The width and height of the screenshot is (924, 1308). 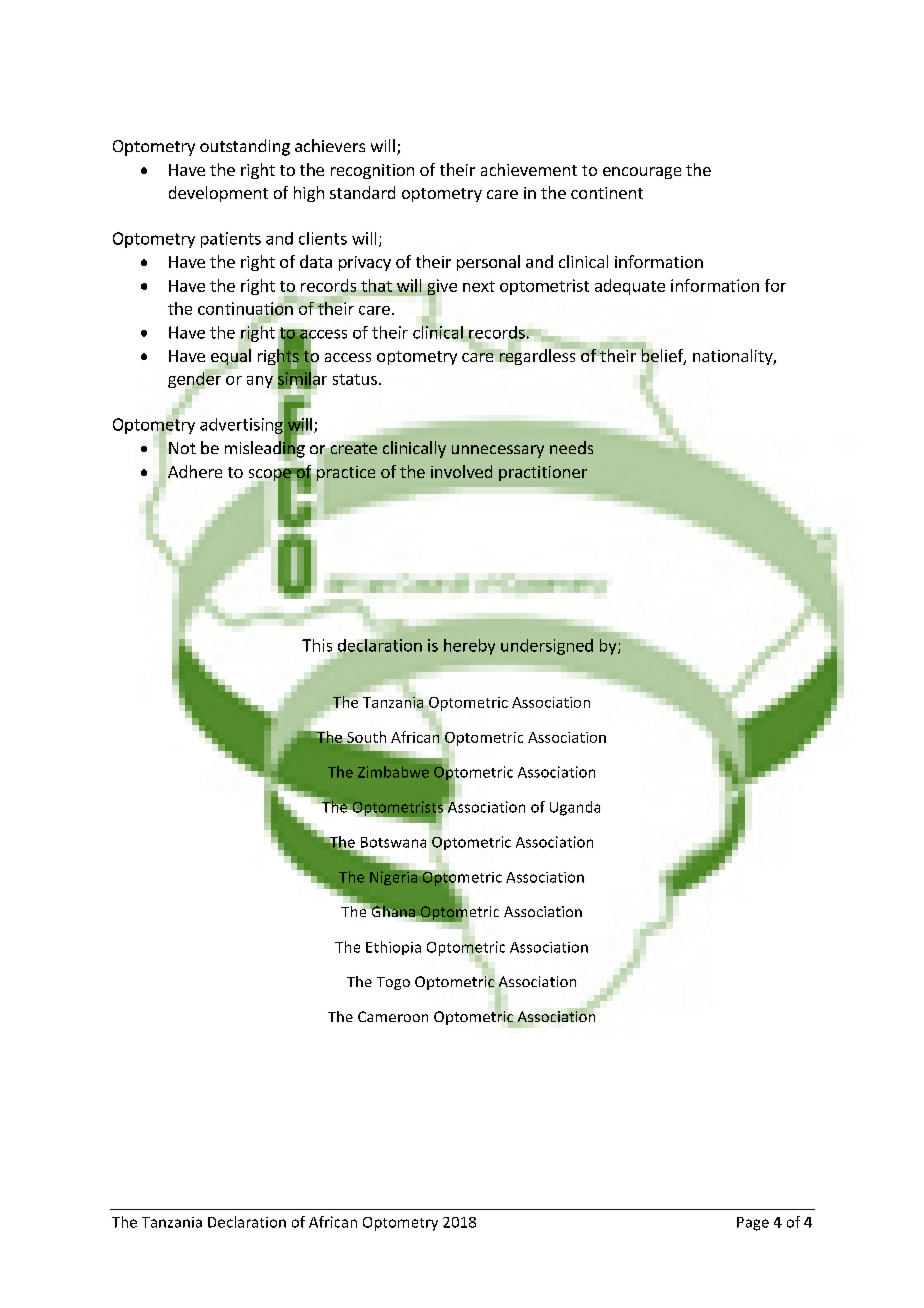 I want to click on achievement, so click(x=529, y=169).
